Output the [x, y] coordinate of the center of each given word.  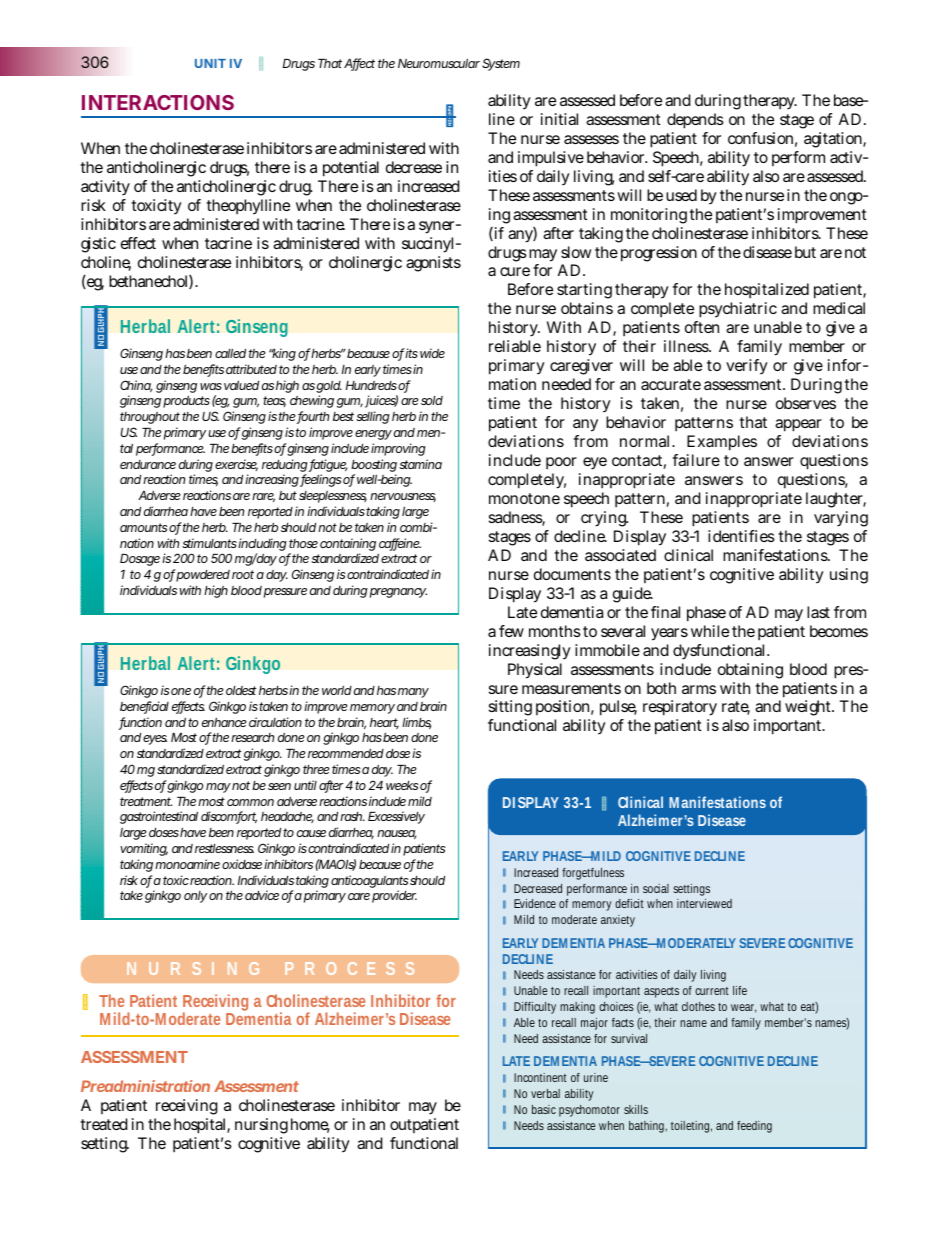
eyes [155, 740]
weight [809, 708]
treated [104, 1124]
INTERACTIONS [158, 102]
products [186, 402]
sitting [510, 710]
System [501, 64]
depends [695, 121]
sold [432, 400]
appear [798, 425]
